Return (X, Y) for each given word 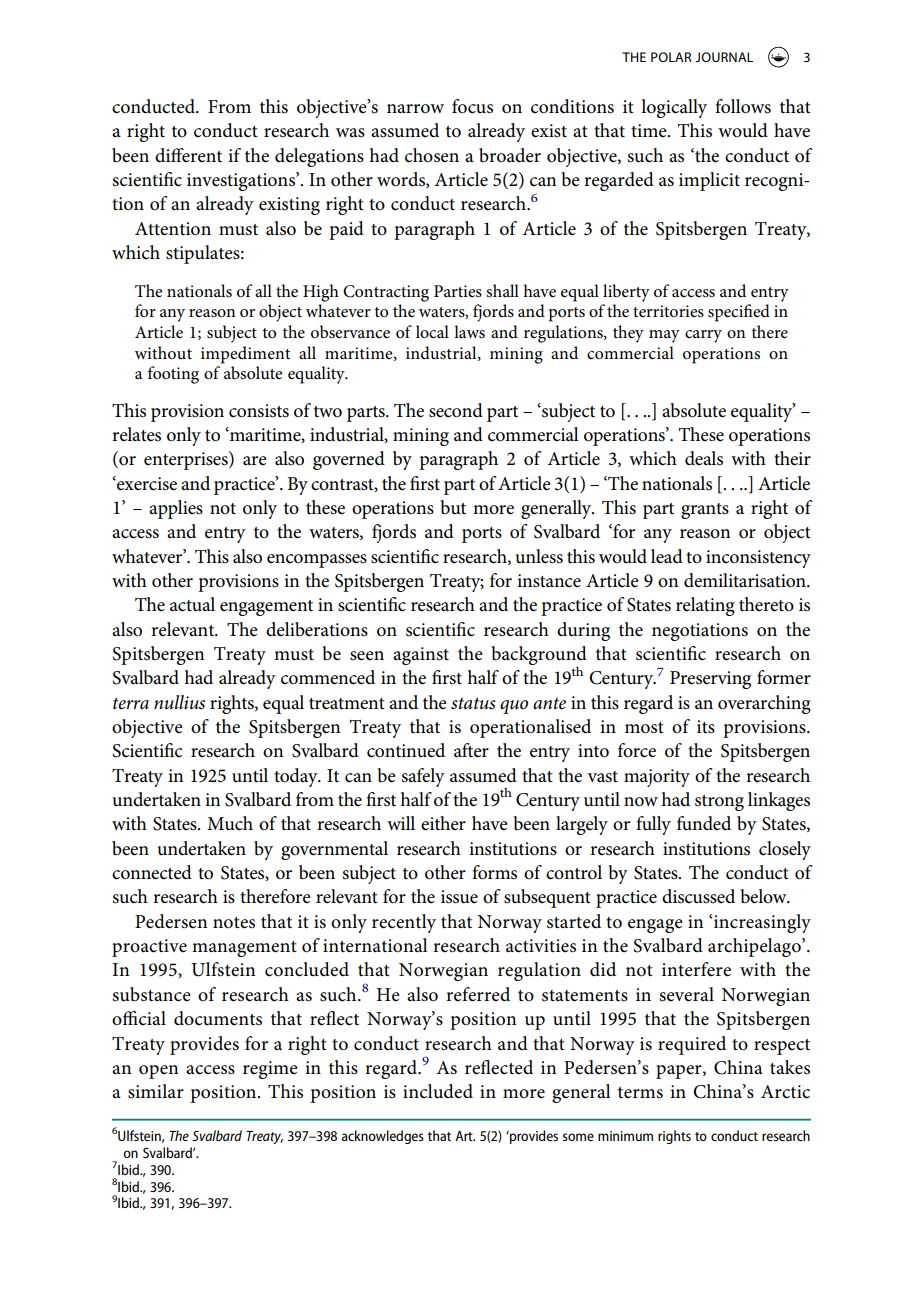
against (421, 656)
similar (156, 1091)
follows (743, 106)
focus (472, 106)
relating (705, 606)
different (188, 155)
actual (192, 604)
